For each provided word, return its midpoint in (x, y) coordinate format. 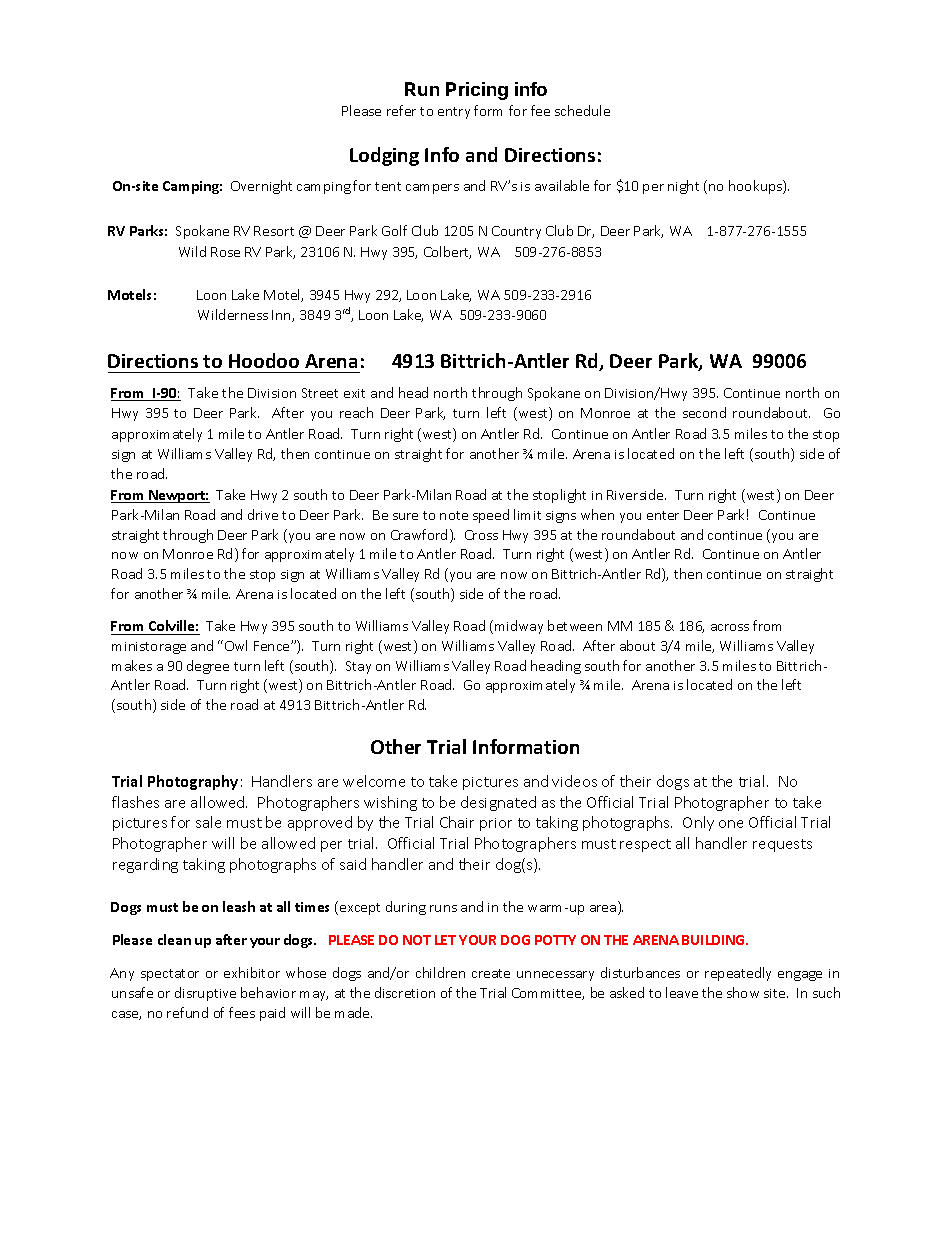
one (731, 824)
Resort (274, 231)
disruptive (205, 994)
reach (356, 412)
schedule (582, 110)
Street (320, 393)
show (743, 992)
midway (519, 627)
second (704, 412)
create (491, 973)
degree (208, 667)
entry (454, 113)
